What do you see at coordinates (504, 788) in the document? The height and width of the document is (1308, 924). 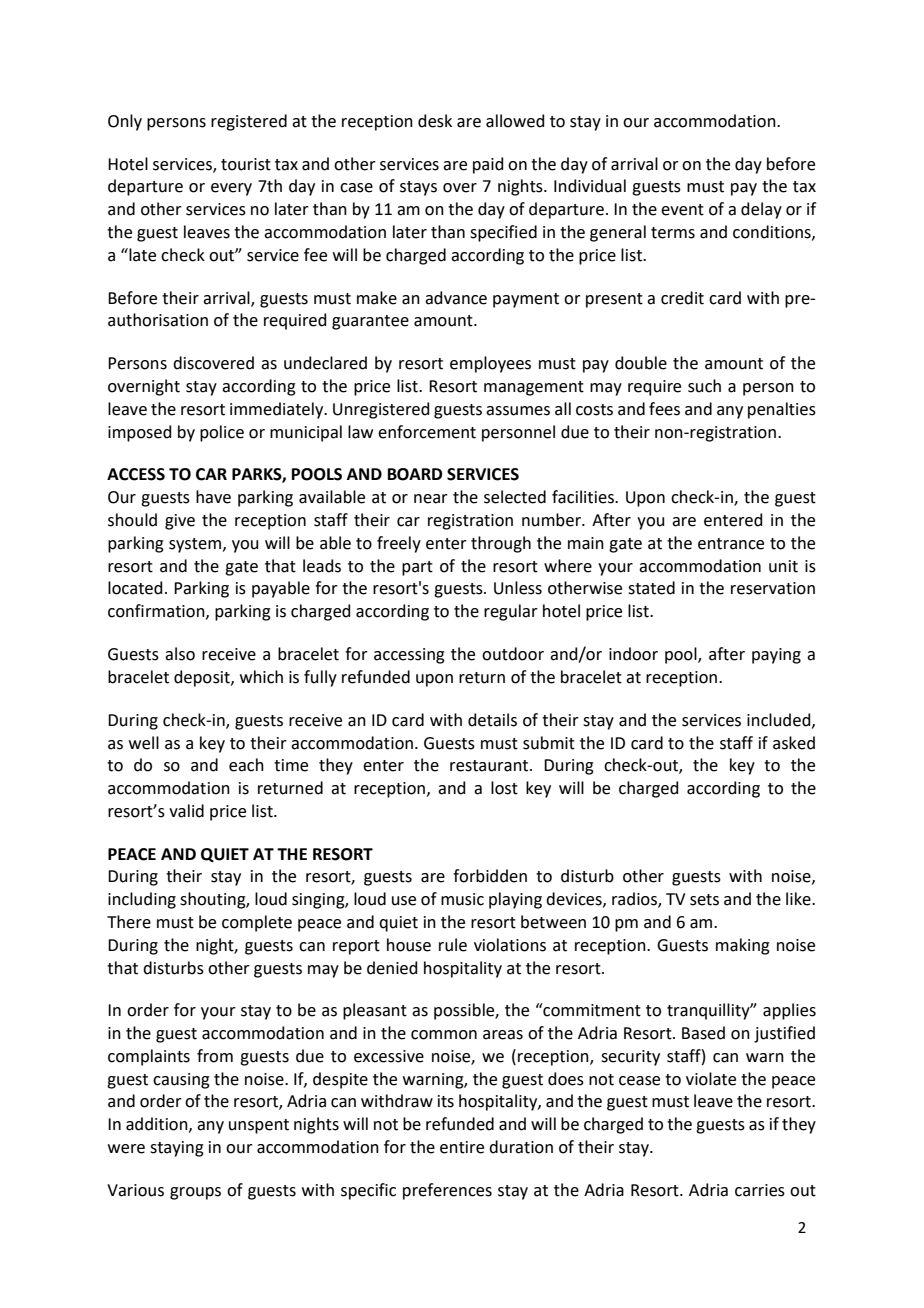 I see `lost` at bounding box center [504, 788].
